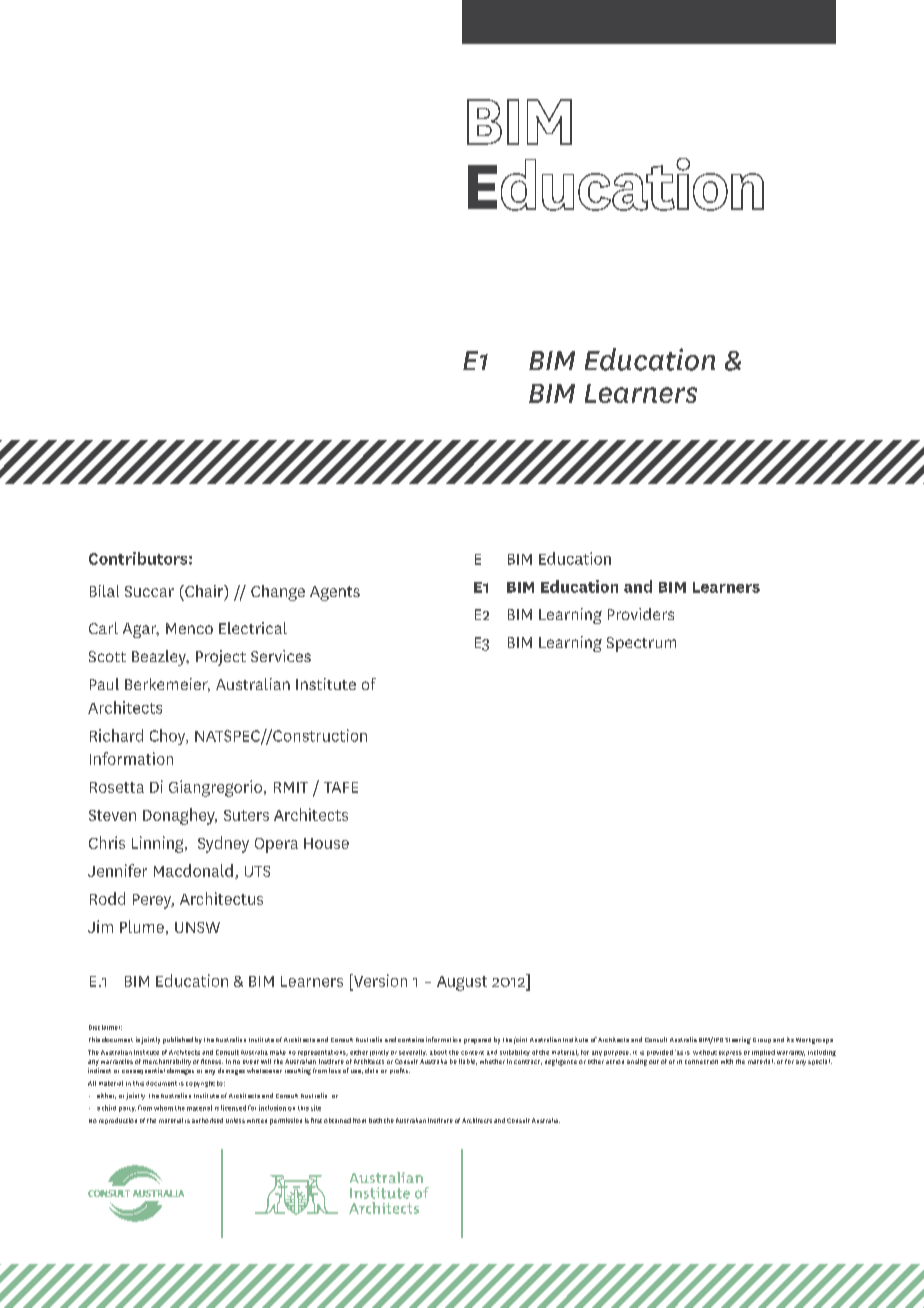 The image size is (924, 1308). Describe the element at coordinates (341, 787) in the screenshot. I see `TAFE` at that location.
